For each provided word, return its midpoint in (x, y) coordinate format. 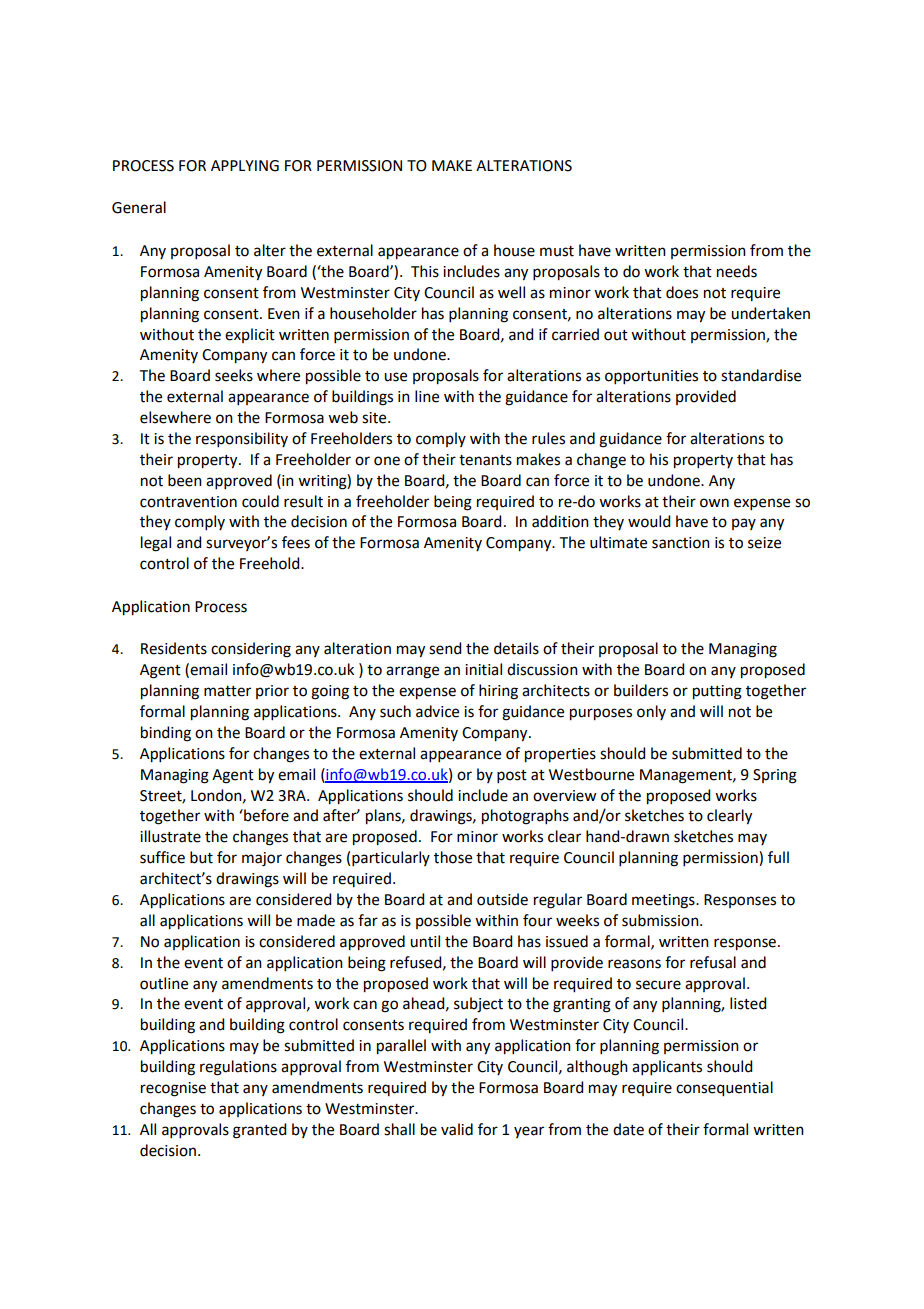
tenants (485, 460)
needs (737, 271)
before (265, 815)
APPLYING (245, 166)
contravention (188, 502)
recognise (173, 1089)
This (425, 271)
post (512, 776)
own (714, 503)
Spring (775, 776)
